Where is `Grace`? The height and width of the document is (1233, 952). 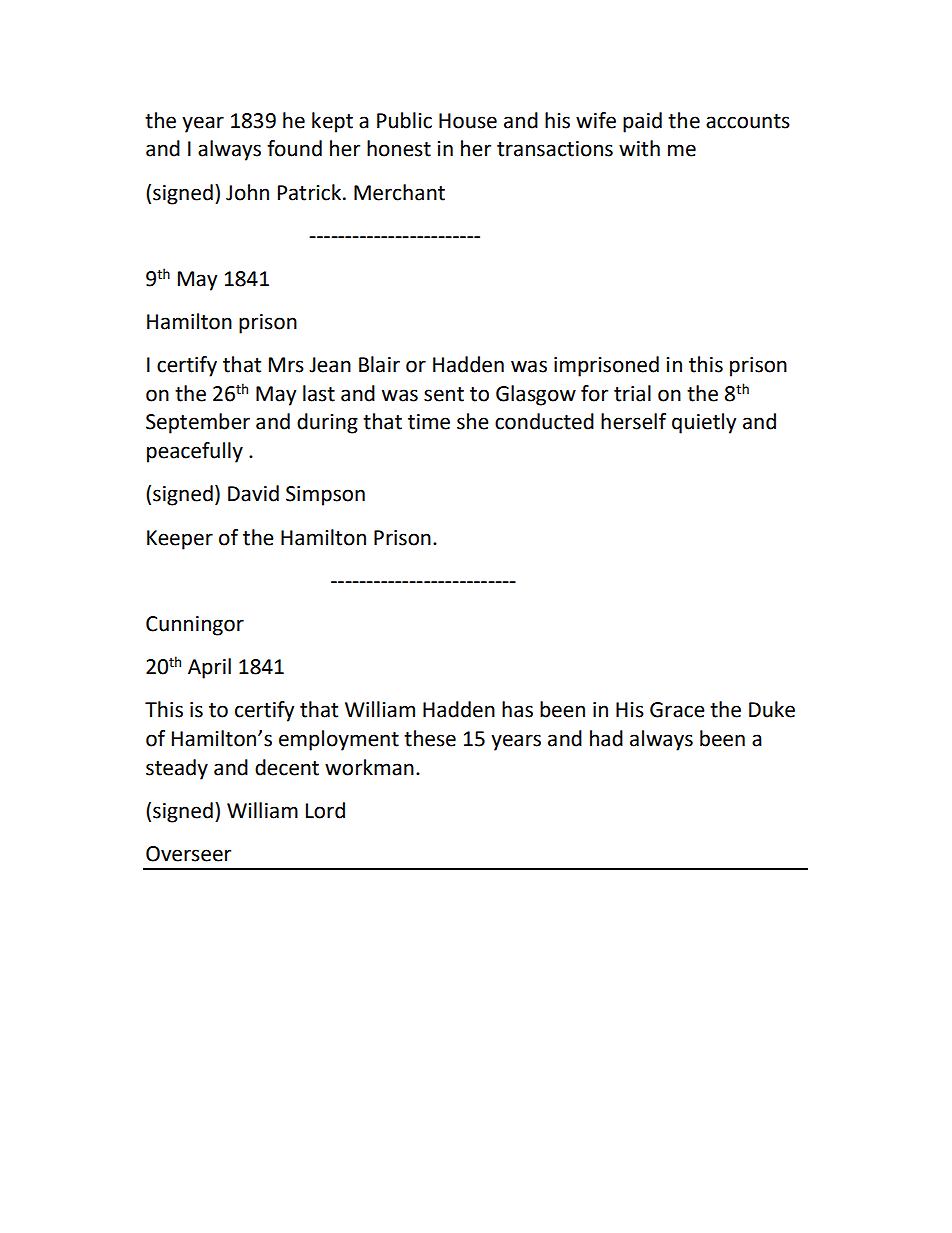 Grace is located at coordinates (677, 710).
